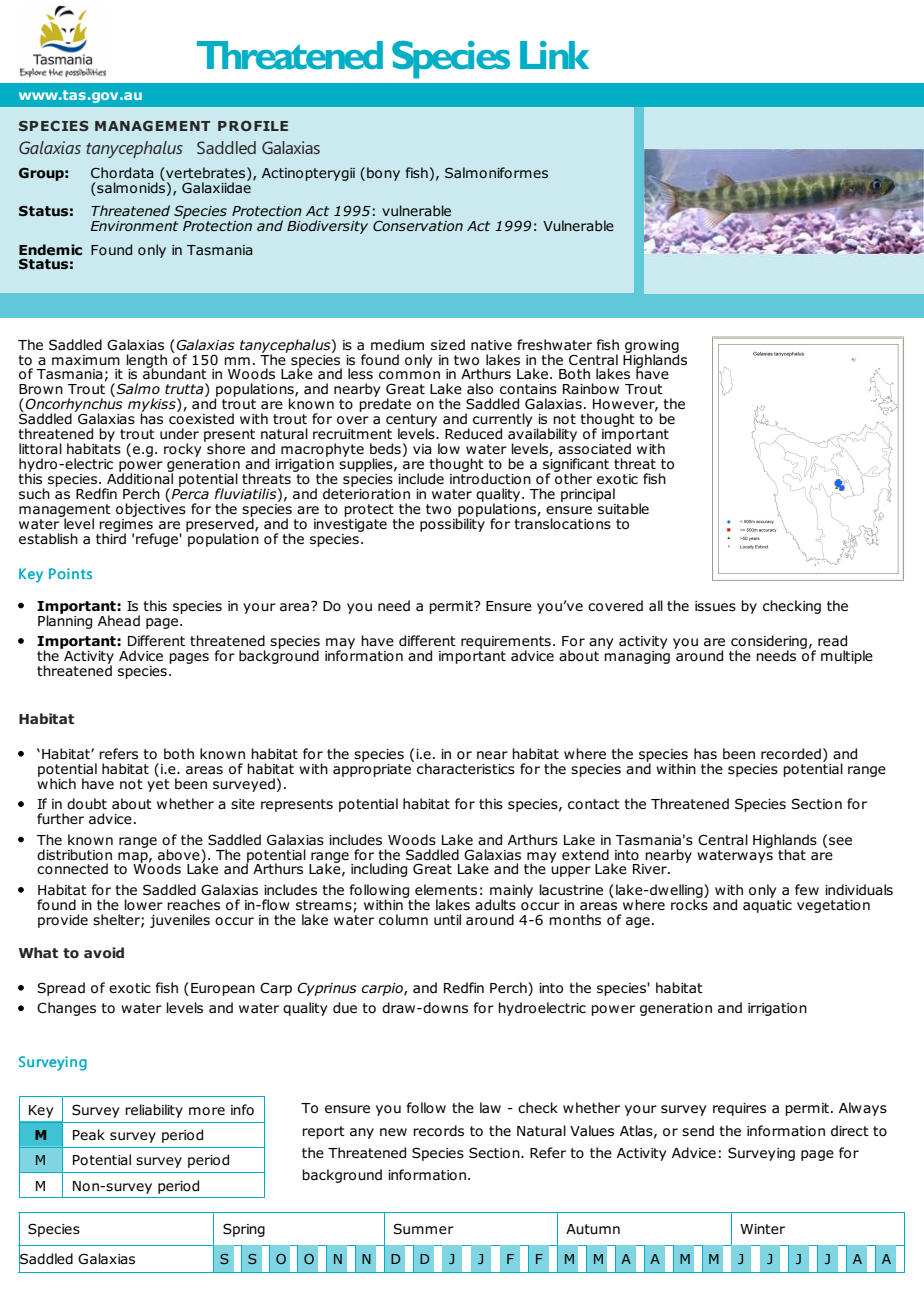 The width and height of the screenshot is (924, 1308). Describe the element at coordinates (506, 643) in the screenshot. I see `requirements` at that location.
